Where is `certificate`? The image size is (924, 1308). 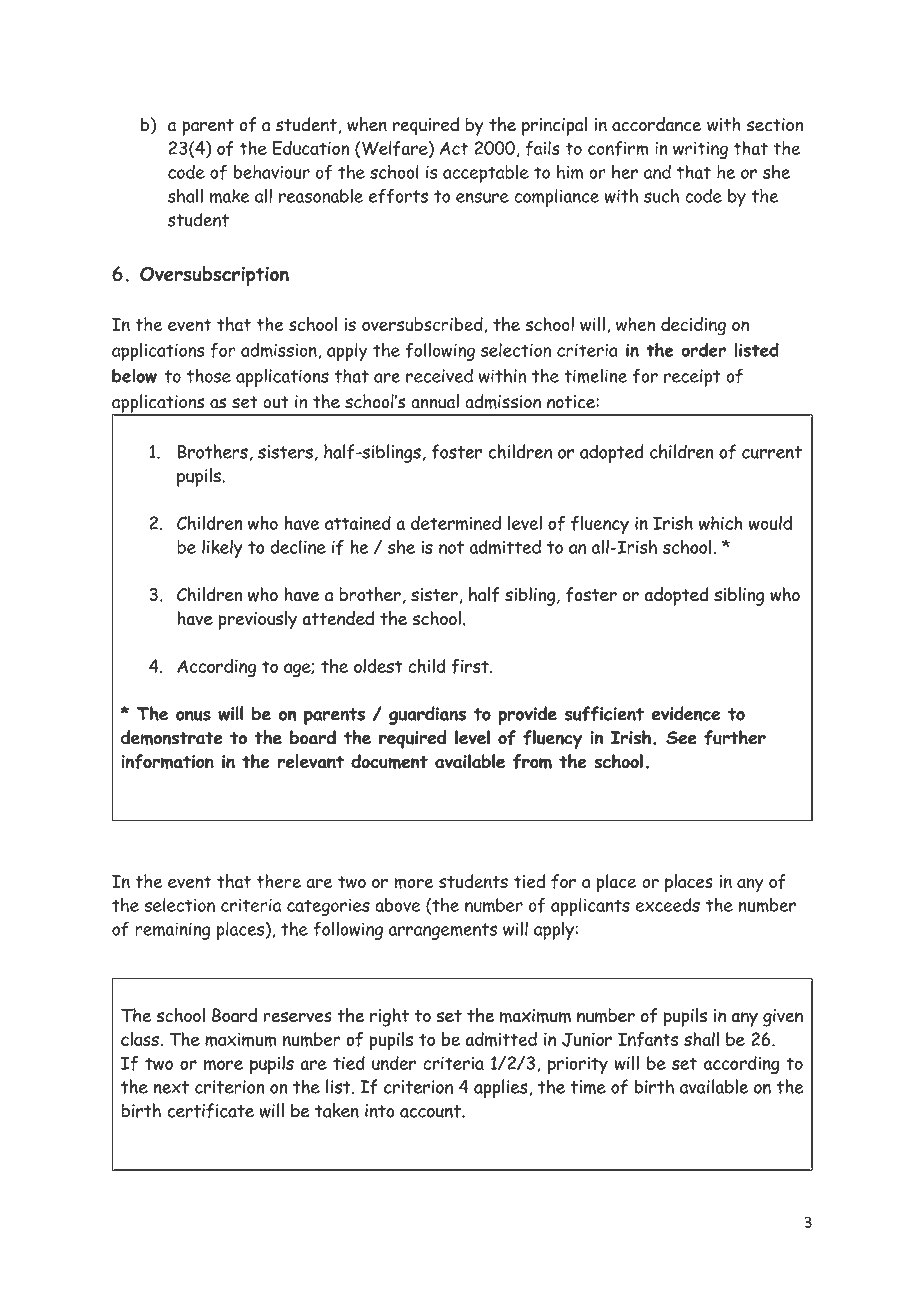 certificate is located at coordinates (210, 1110).
